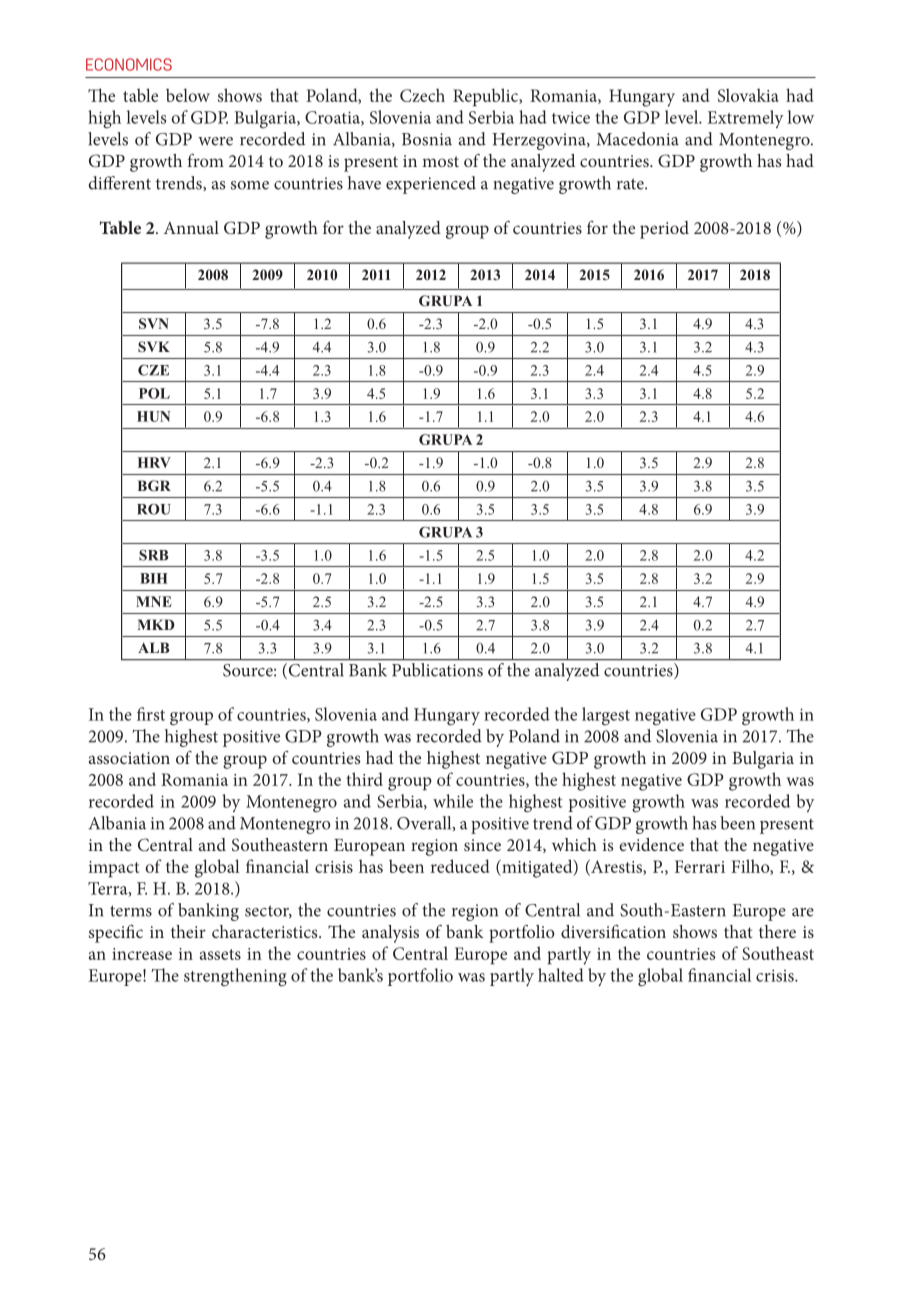 The image size is (924, 1308). I want to click on largest, so click(606, 716).
